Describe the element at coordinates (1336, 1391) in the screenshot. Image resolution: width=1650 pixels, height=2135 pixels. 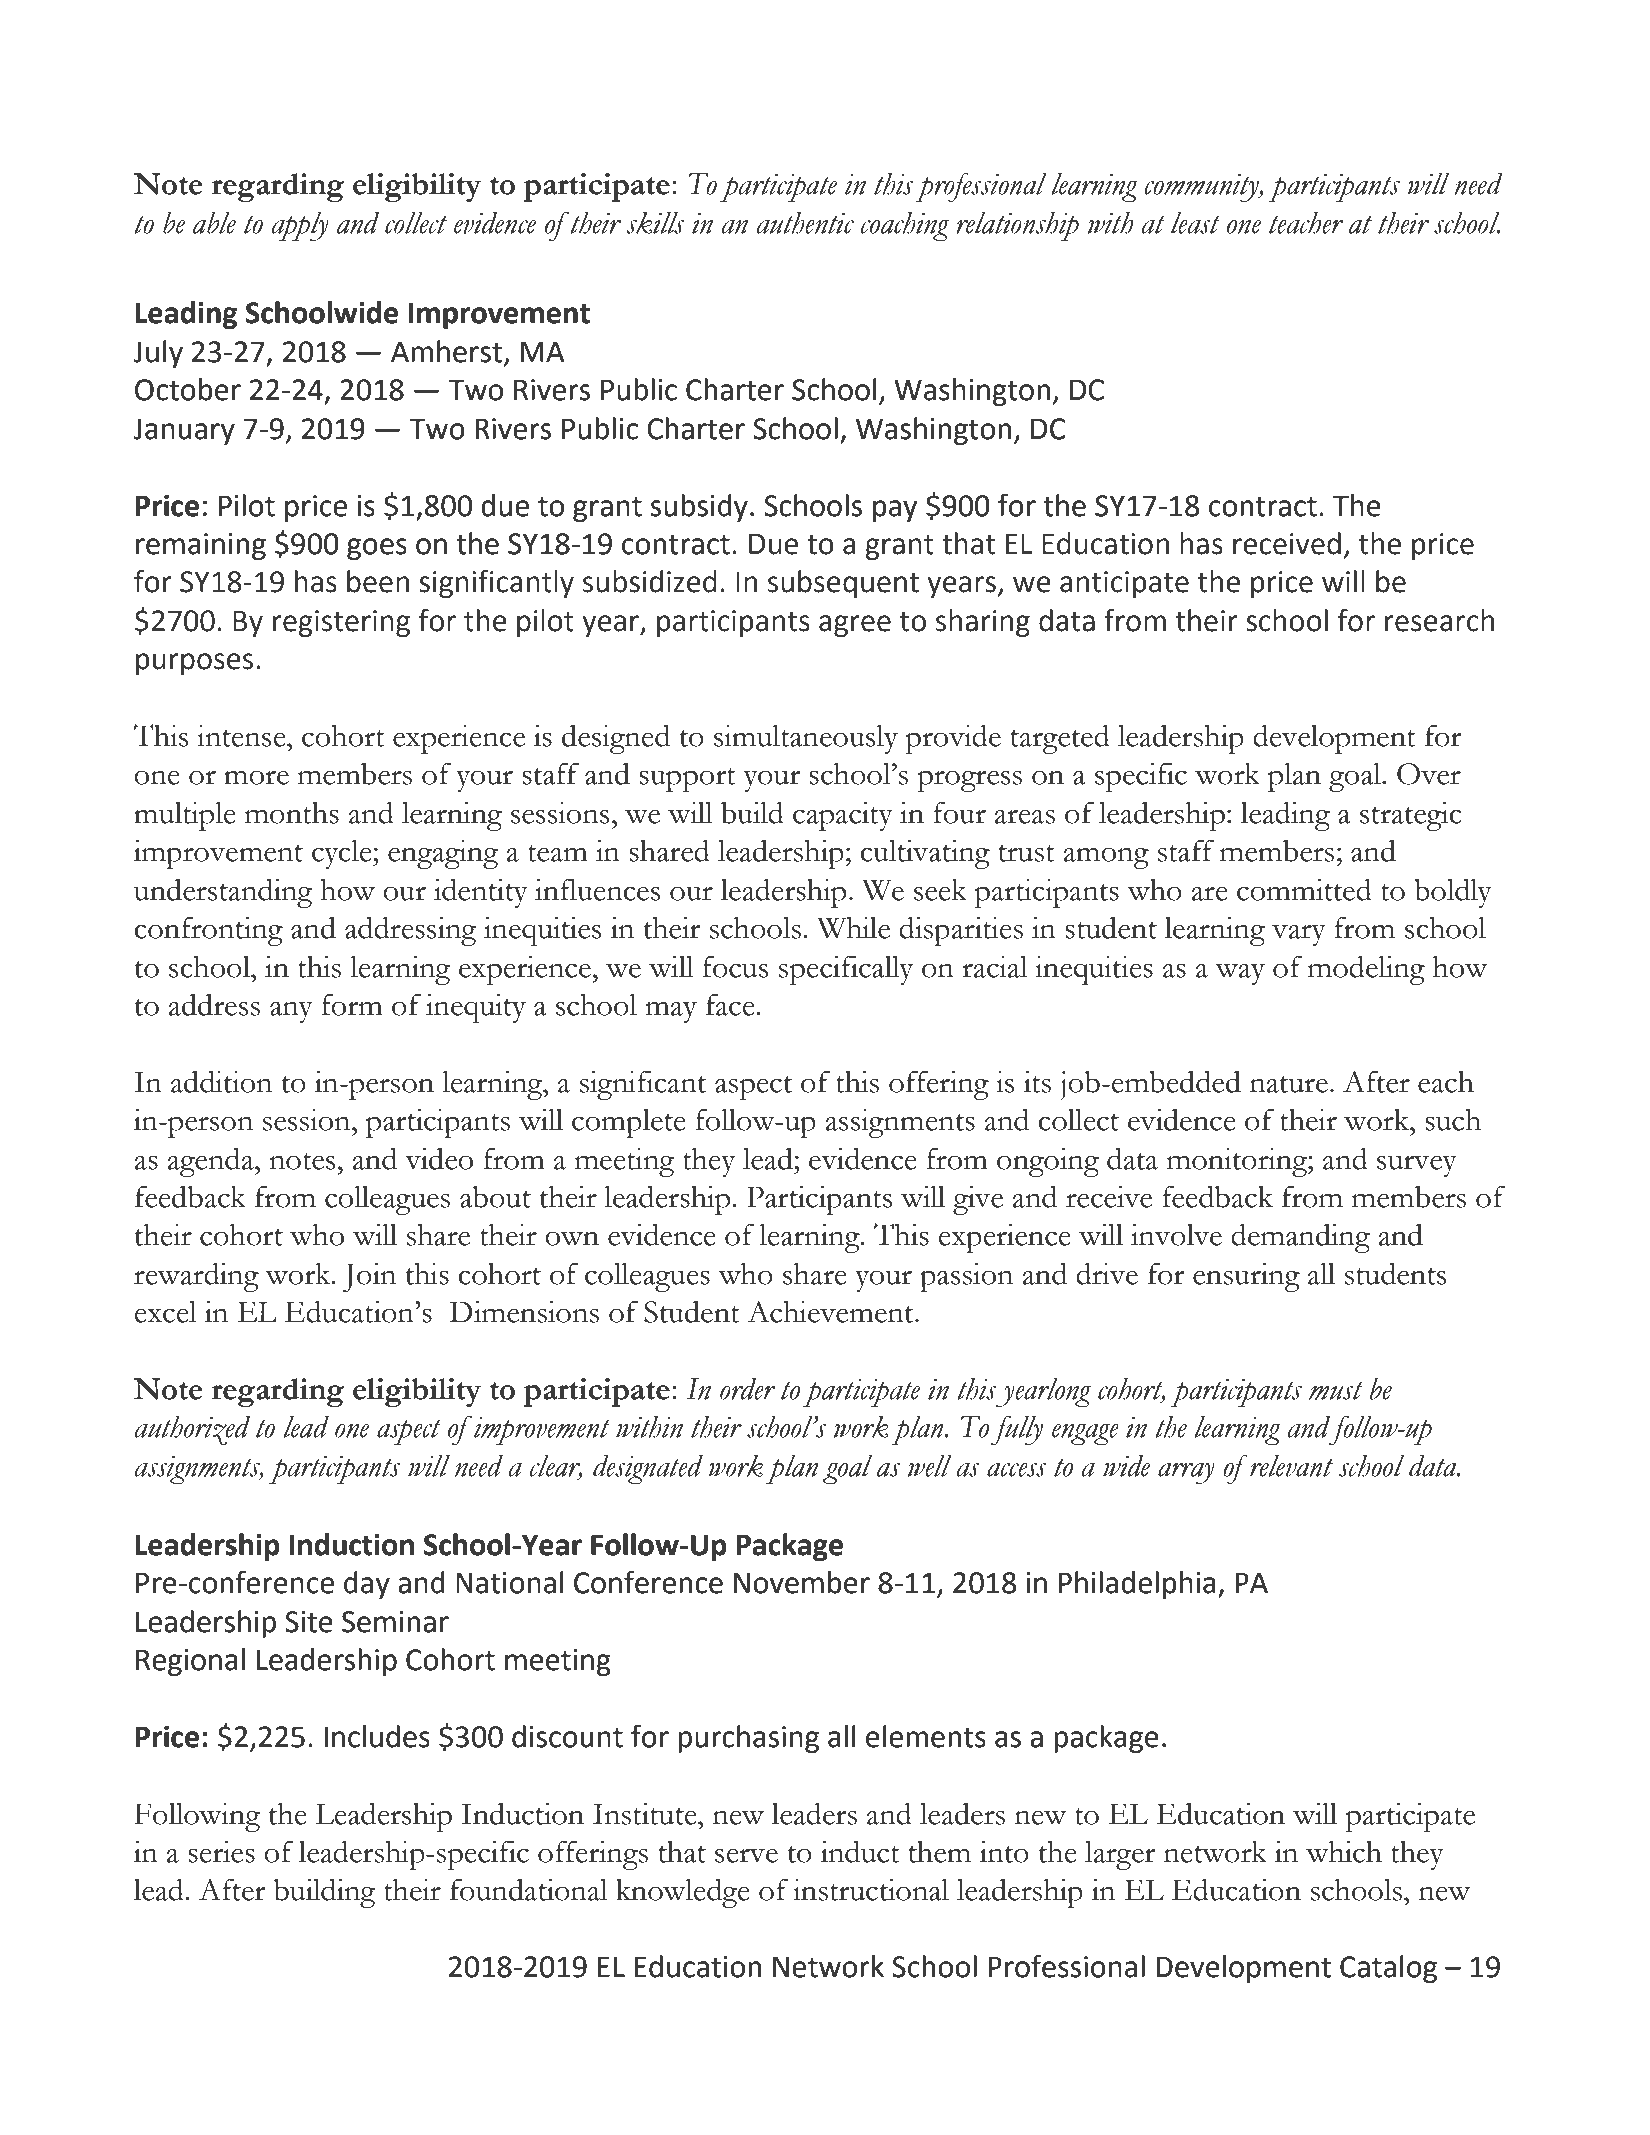
I see `must` at that location.
